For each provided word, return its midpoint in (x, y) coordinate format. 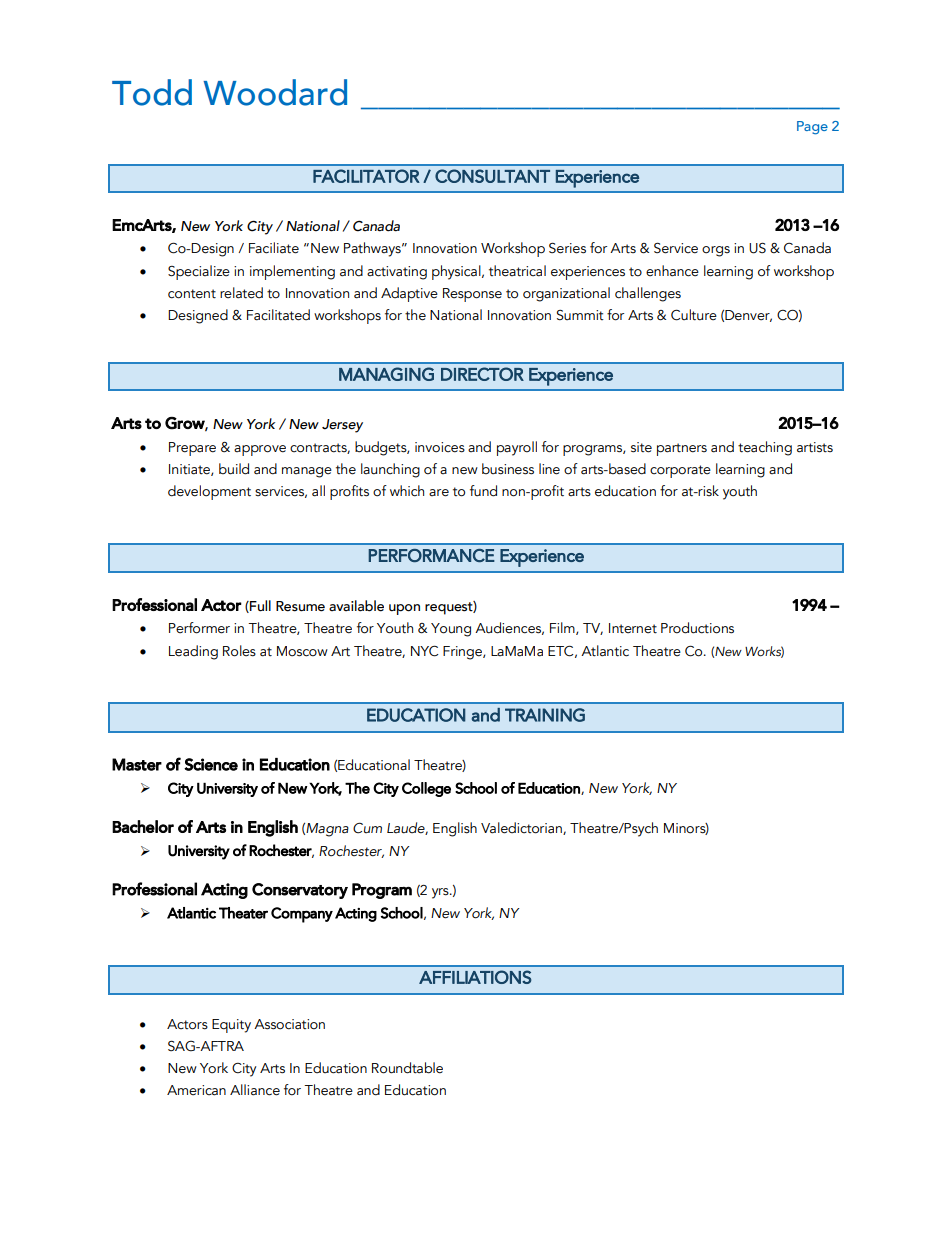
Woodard (275, 92)
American (196, 1090)
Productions (697, 628)
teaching (765, 448)
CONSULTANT (492, 176)
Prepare (192, 449)
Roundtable (407, 1068)
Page (812, 128)
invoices (440, 447)
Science (211, 764)
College (426, 789)
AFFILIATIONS (475, 977)
